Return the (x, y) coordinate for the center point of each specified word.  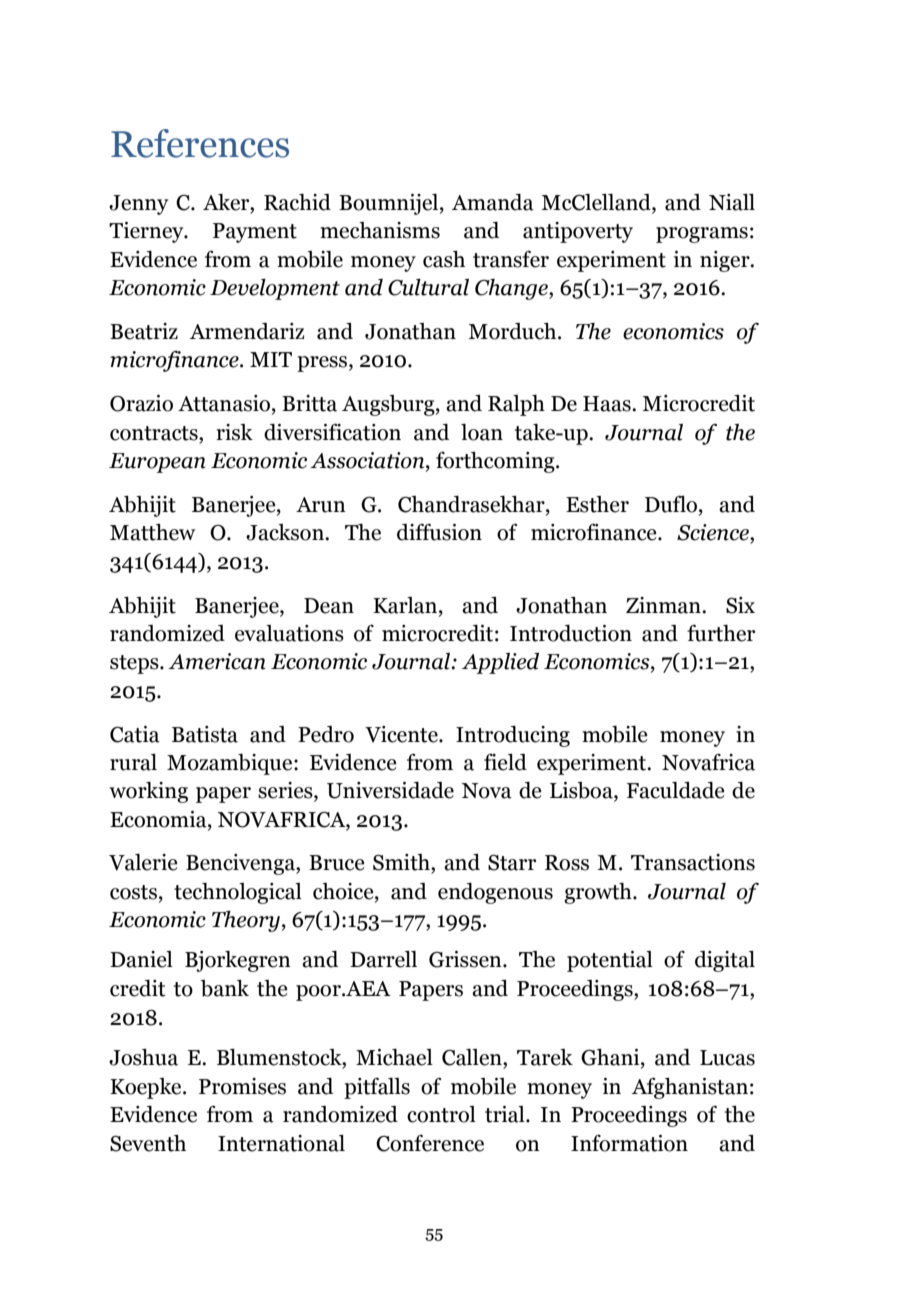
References (200, 143)
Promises (242, 1086)
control (441, 1114)
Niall (732, 202)
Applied (500, 663)
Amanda (493, 202)
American (217, 661)
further (721, 633)
